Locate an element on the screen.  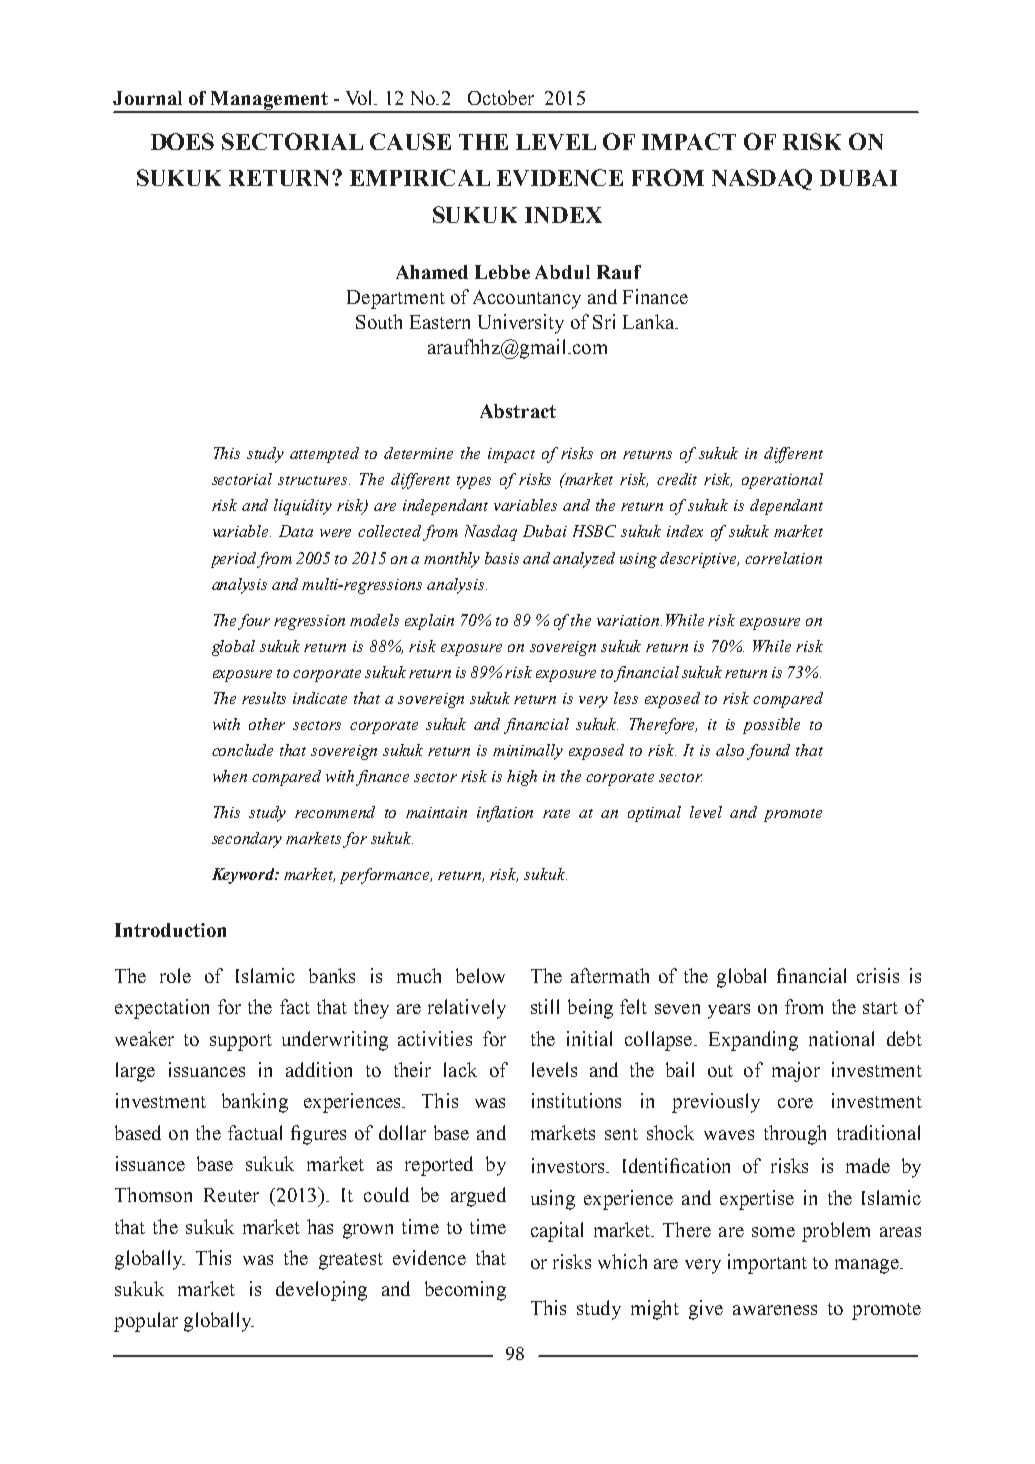
popular is located at coordinates (146, 1322).
